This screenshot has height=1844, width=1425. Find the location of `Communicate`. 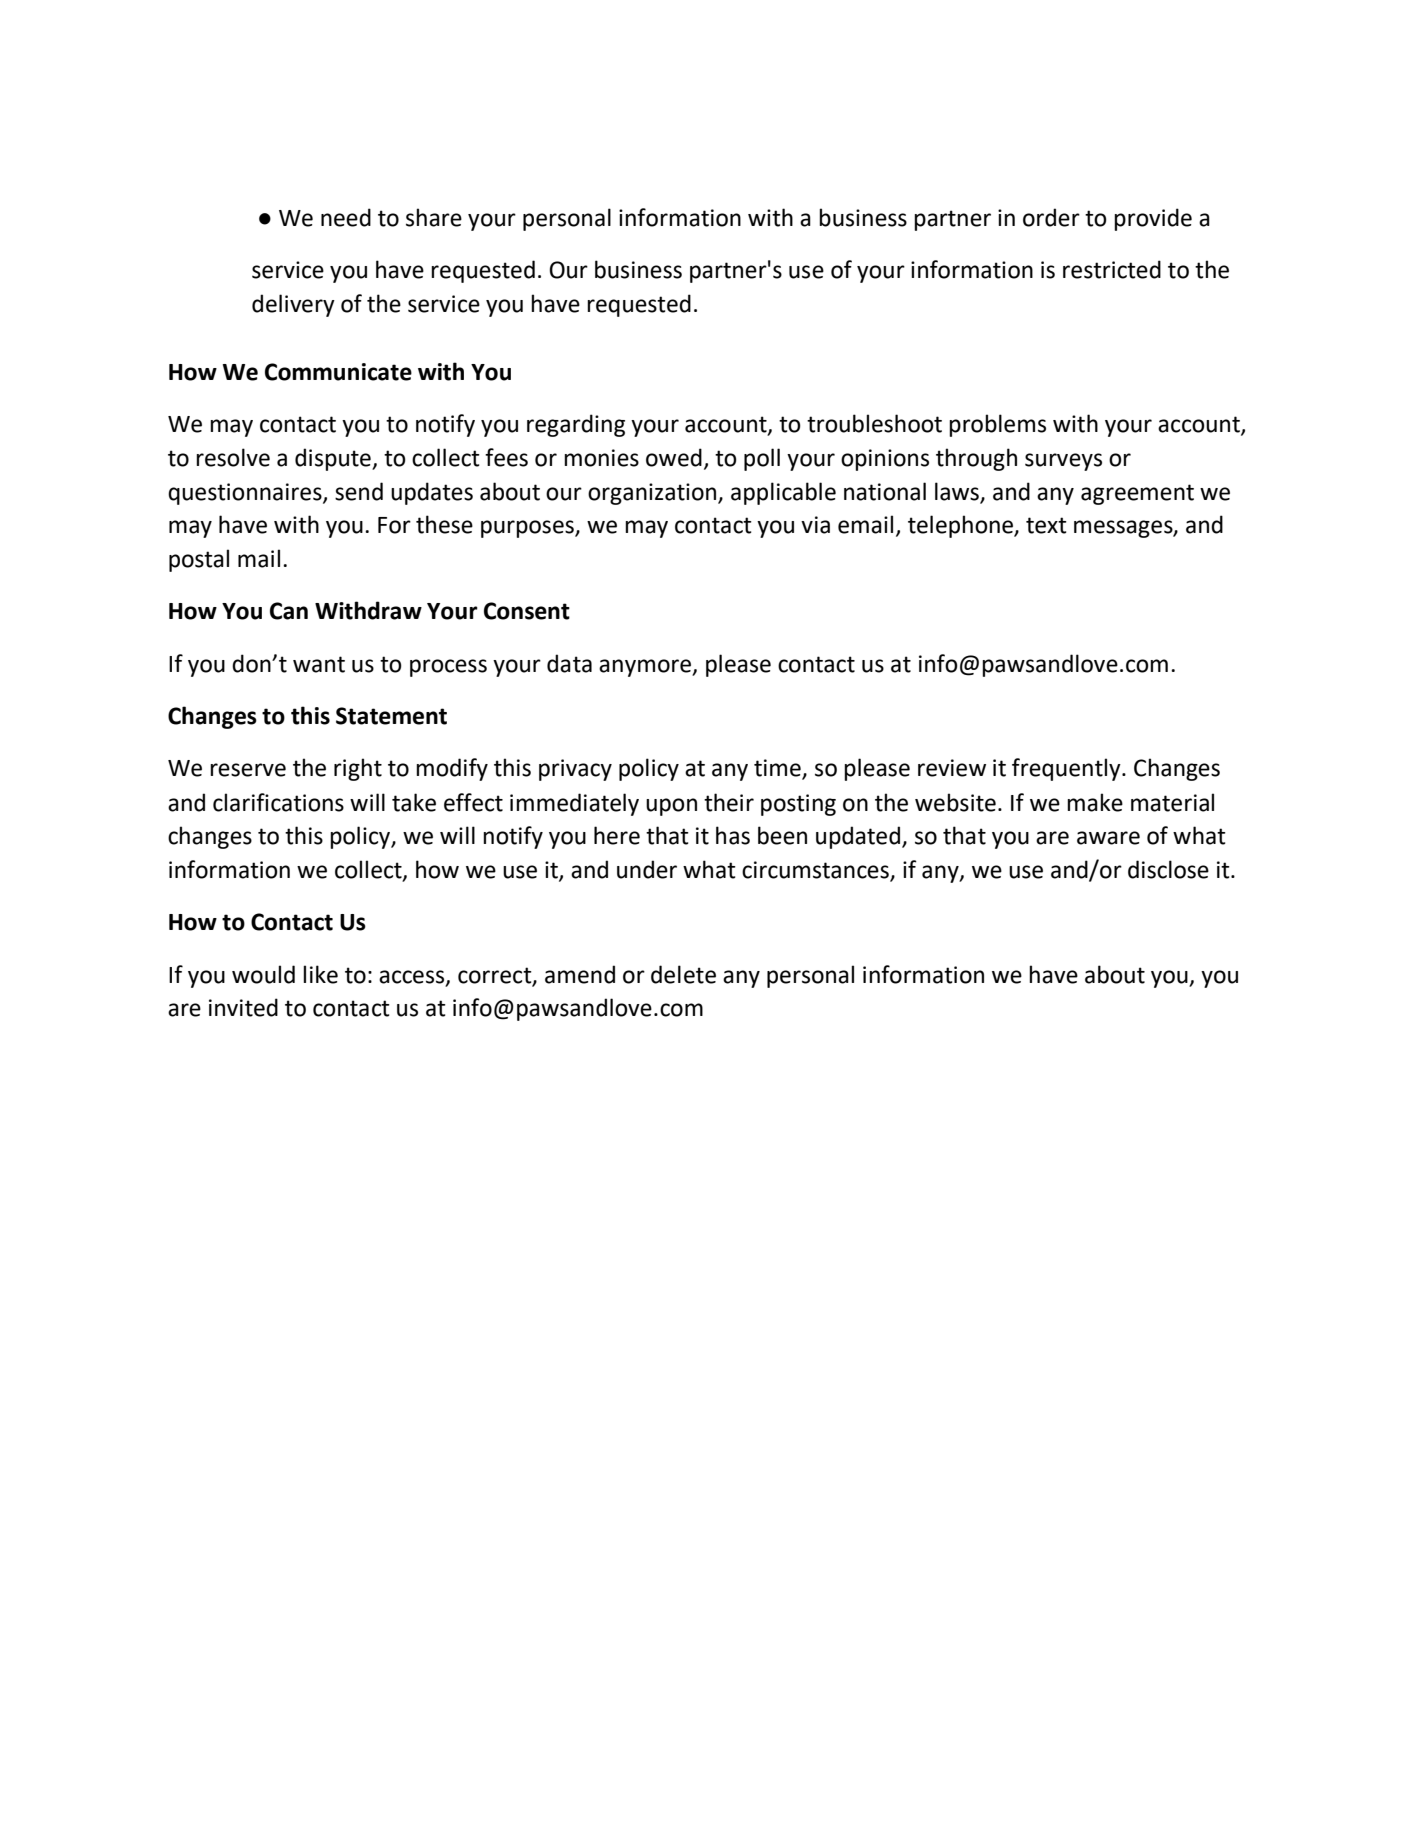

Communicate is located at coordinates (338, 372).
